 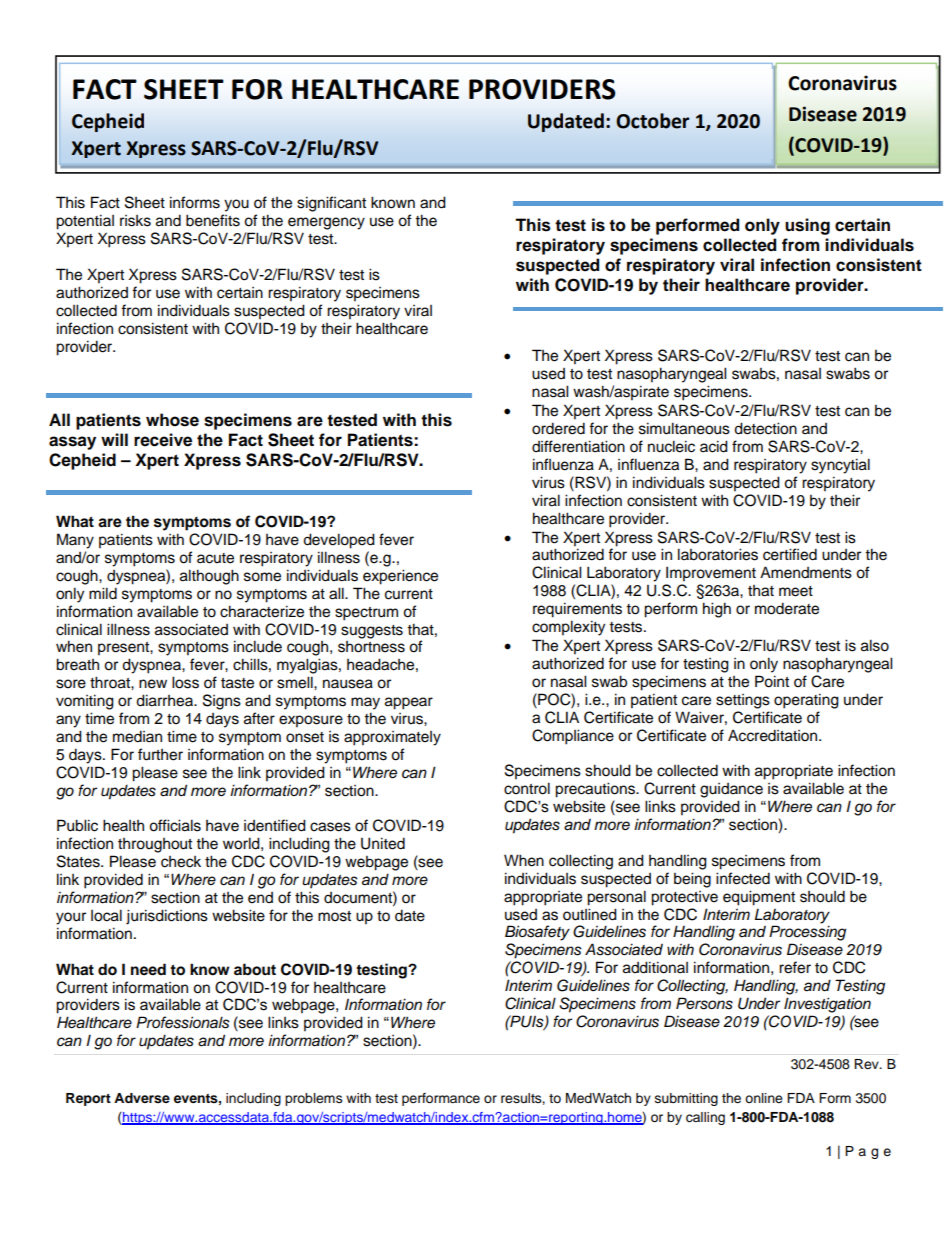 I want to click on check, so click(x=181, y=862).
